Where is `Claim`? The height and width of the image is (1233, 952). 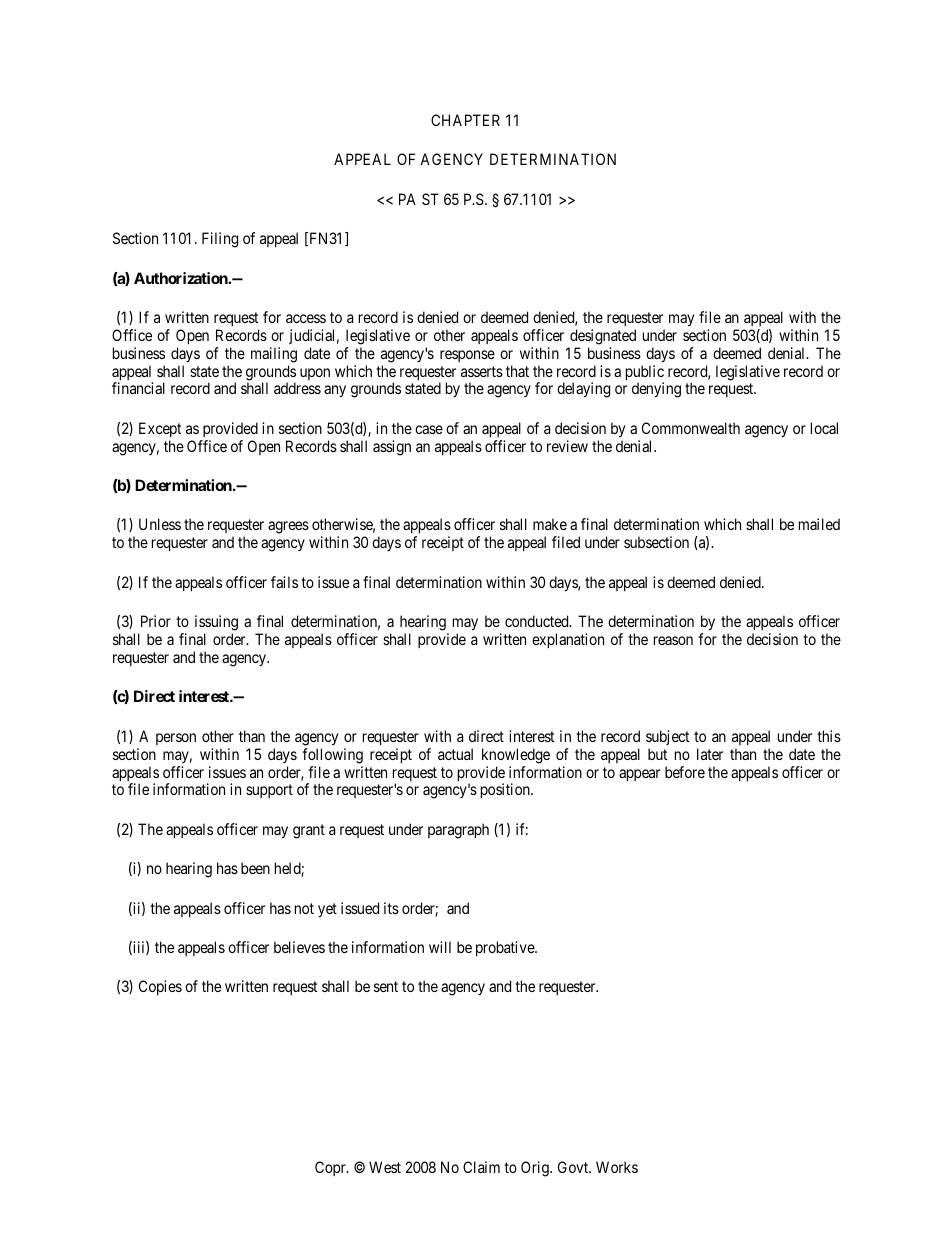 Claim is located at coordinates (481, 1167).
